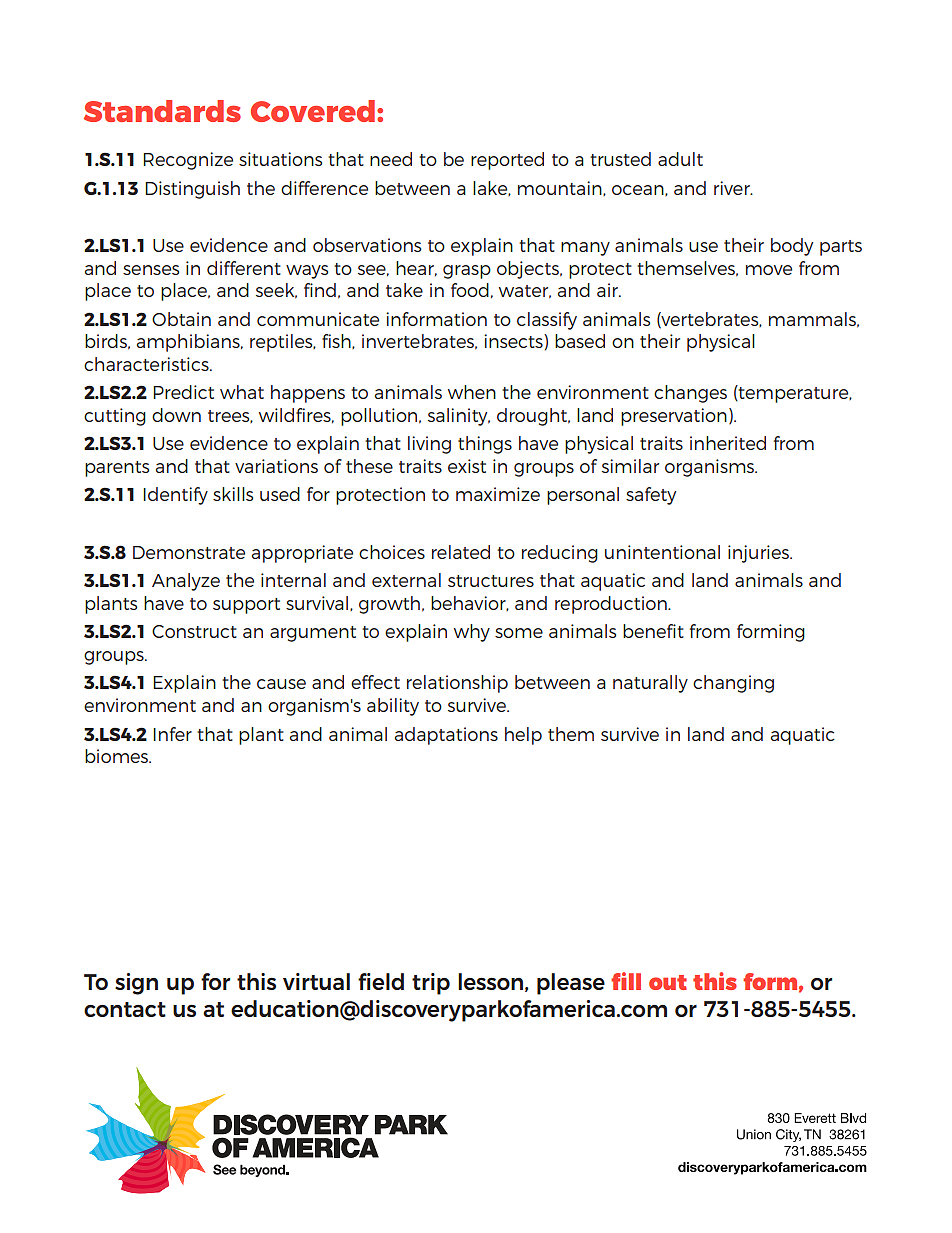 Image resolution: width=952 pixels, height=1233 pixels. I want to click on Infer, so click(172, 734).
